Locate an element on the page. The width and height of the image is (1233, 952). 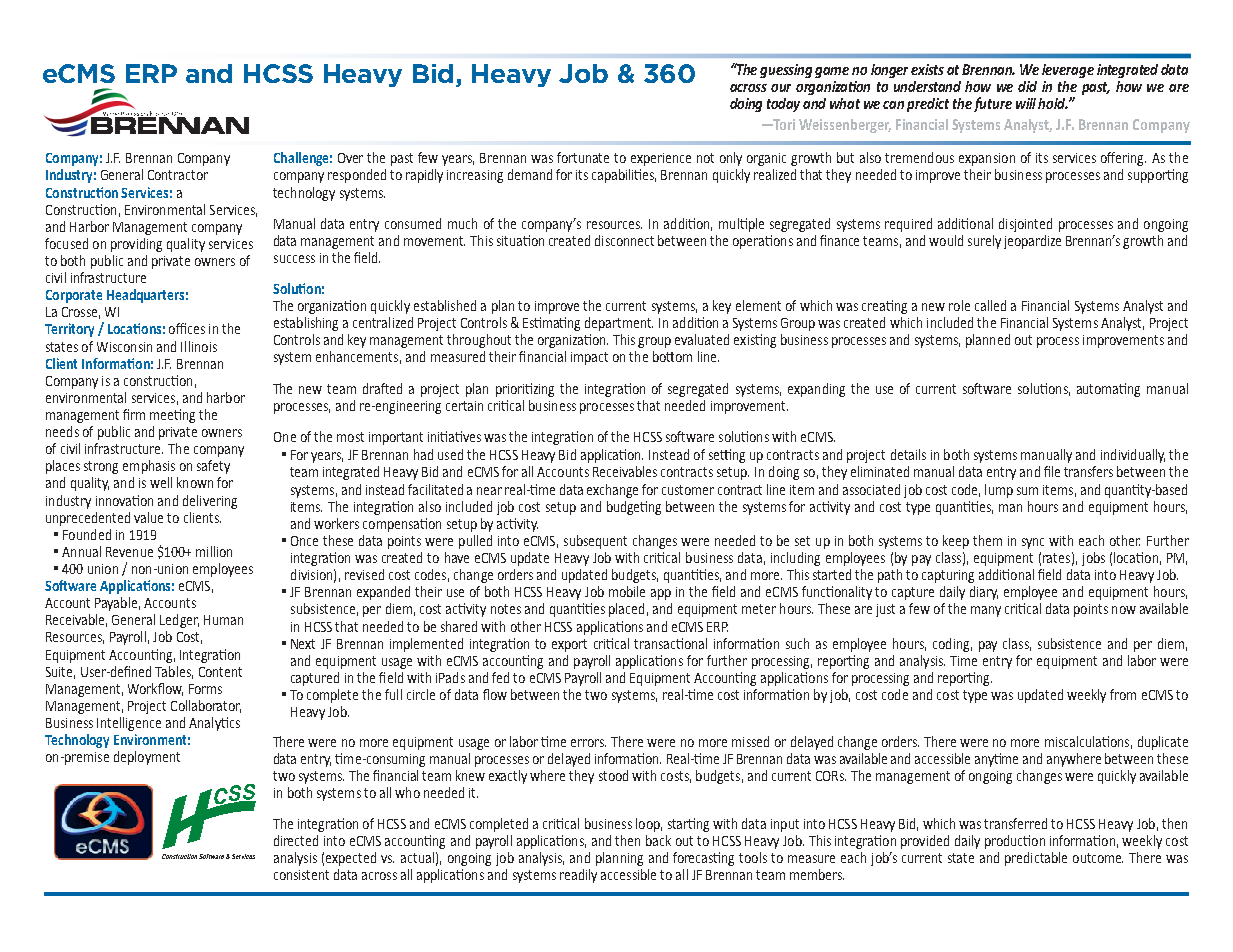
Over is located at coordinates (350, 158).
